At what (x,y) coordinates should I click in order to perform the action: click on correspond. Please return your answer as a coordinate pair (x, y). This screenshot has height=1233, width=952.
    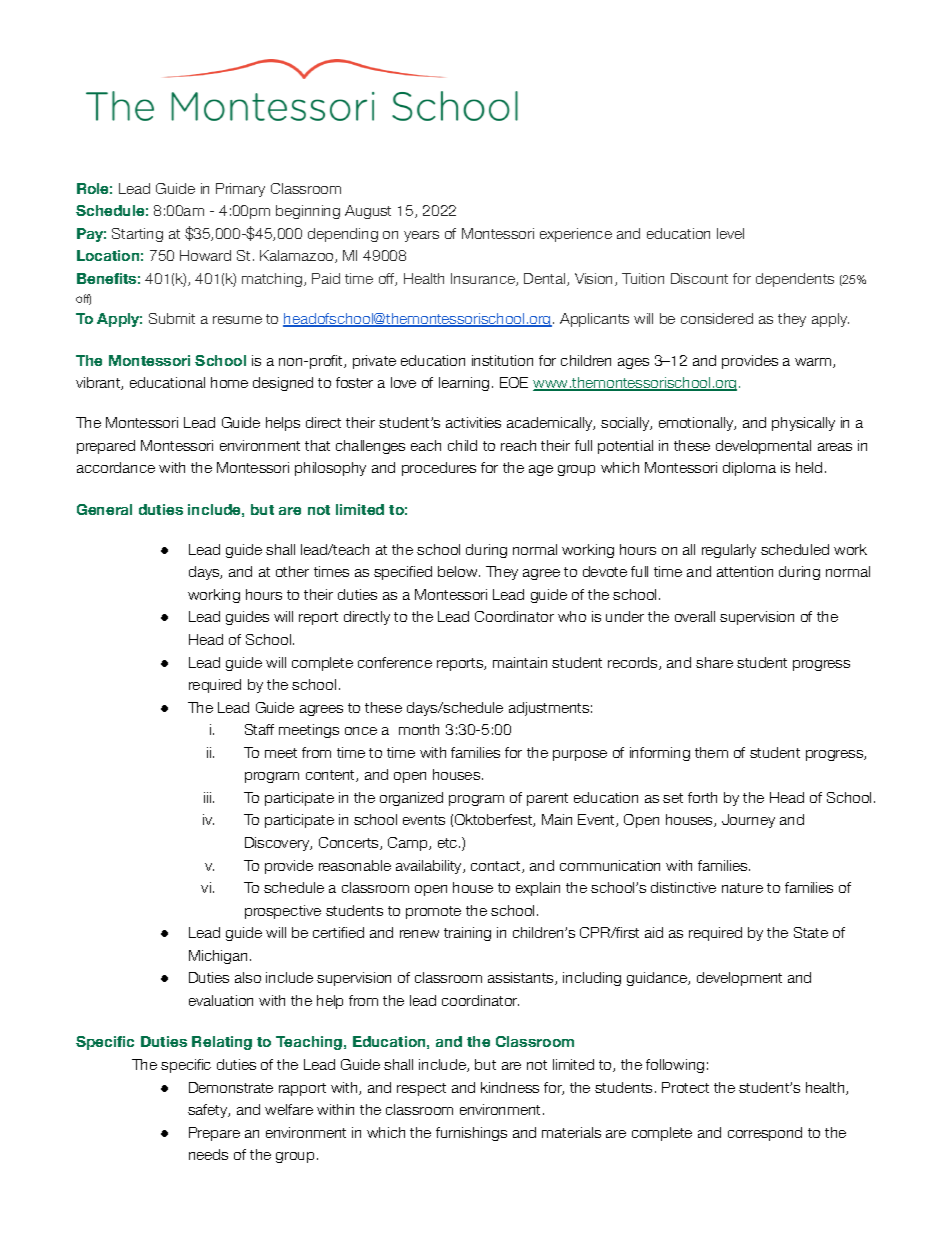
    Looking at the image, I should click on (765, 1134).
